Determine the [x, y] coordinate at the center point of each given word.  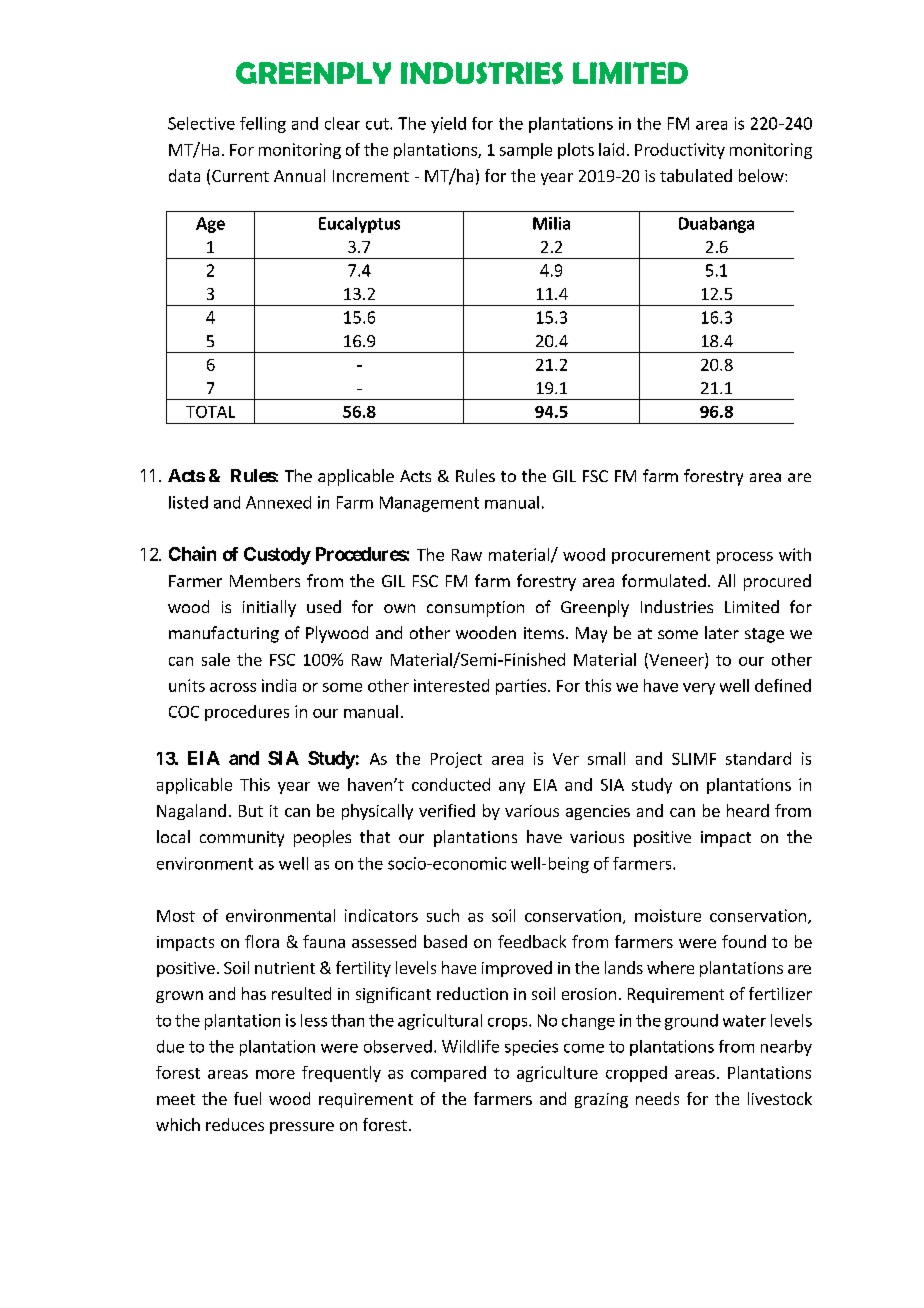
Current [240, 176]
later [722, 632]
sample [526, 151]
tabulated [696, 175]
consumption [475, 609]
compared [448, 1074]
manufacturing [224, 634]
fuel [247, 1098]
